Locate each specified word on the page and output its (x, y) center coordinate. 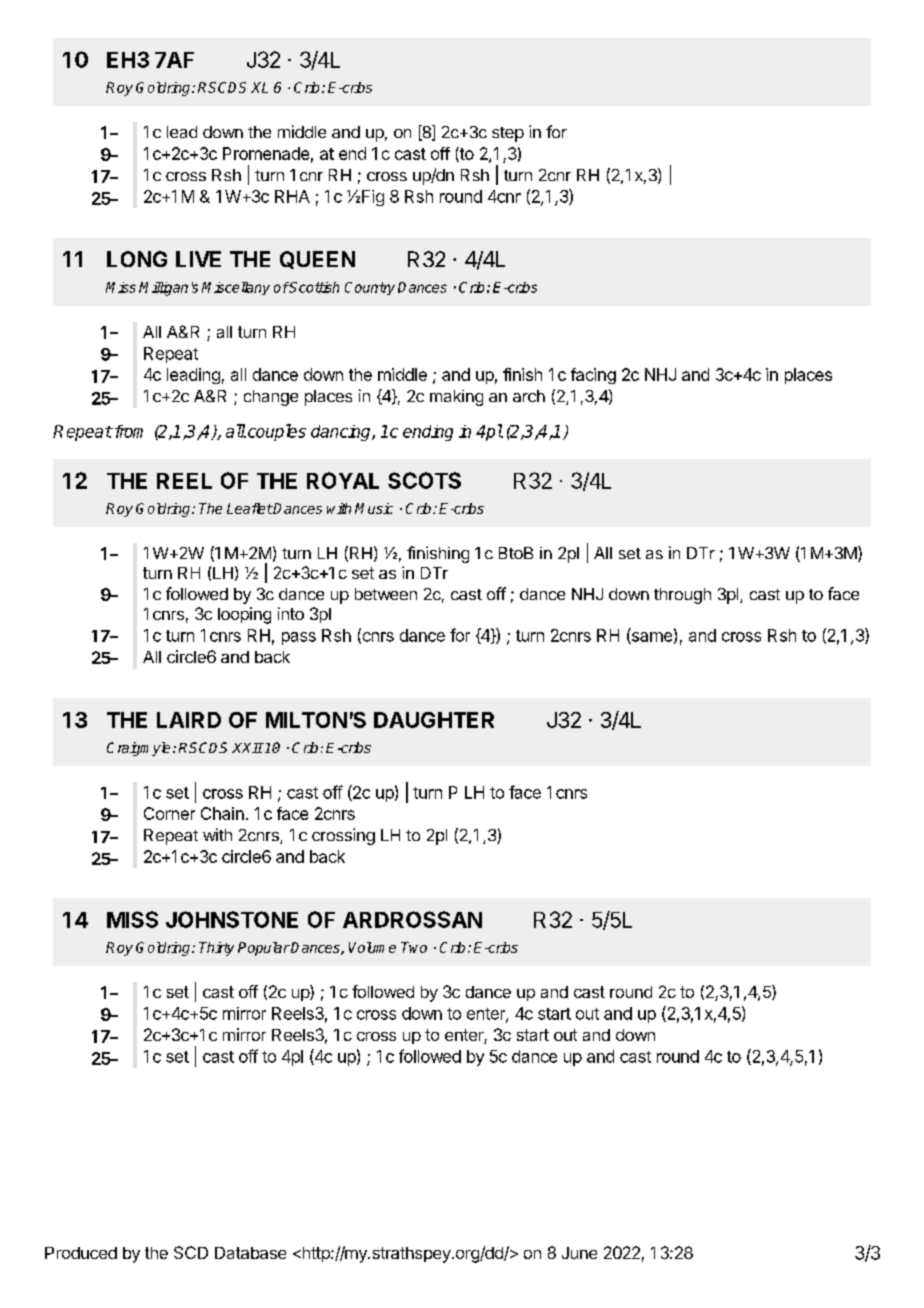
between (386, 594)
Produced (81, 1253)
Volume (372, 947)
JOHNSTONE (232, 919)
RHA (292, 196)
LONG (137, 259)
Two (414, 947)
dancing (342, 433)
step (508, 134)
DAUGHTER (434, 720)
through (682, 596)
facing (593, 376)
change (271, 398)
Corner (169, 813)
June (579, 1253)
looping (244, 615)
